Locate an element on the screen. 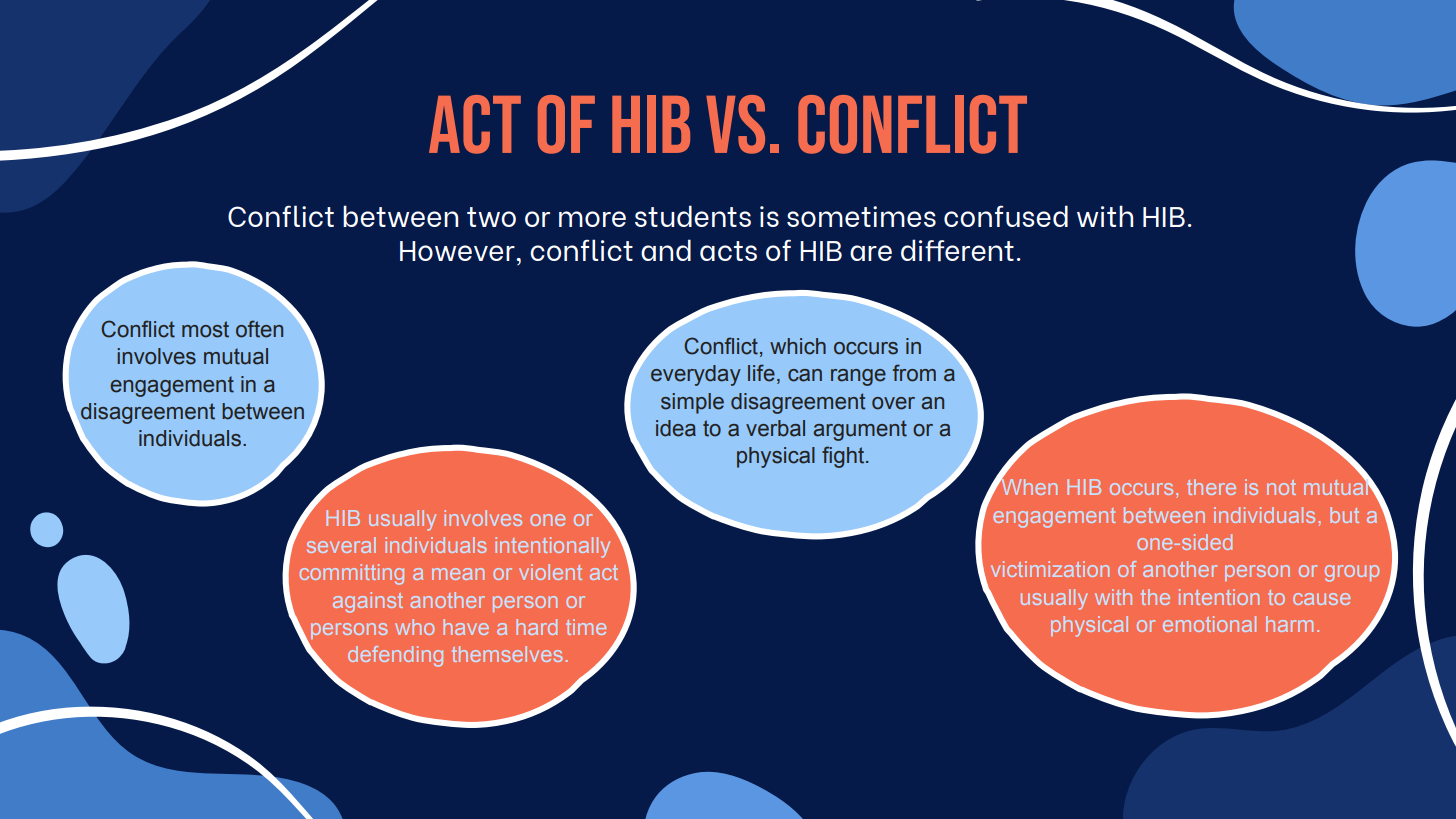  verbal is located at coordinates (775, 428).
